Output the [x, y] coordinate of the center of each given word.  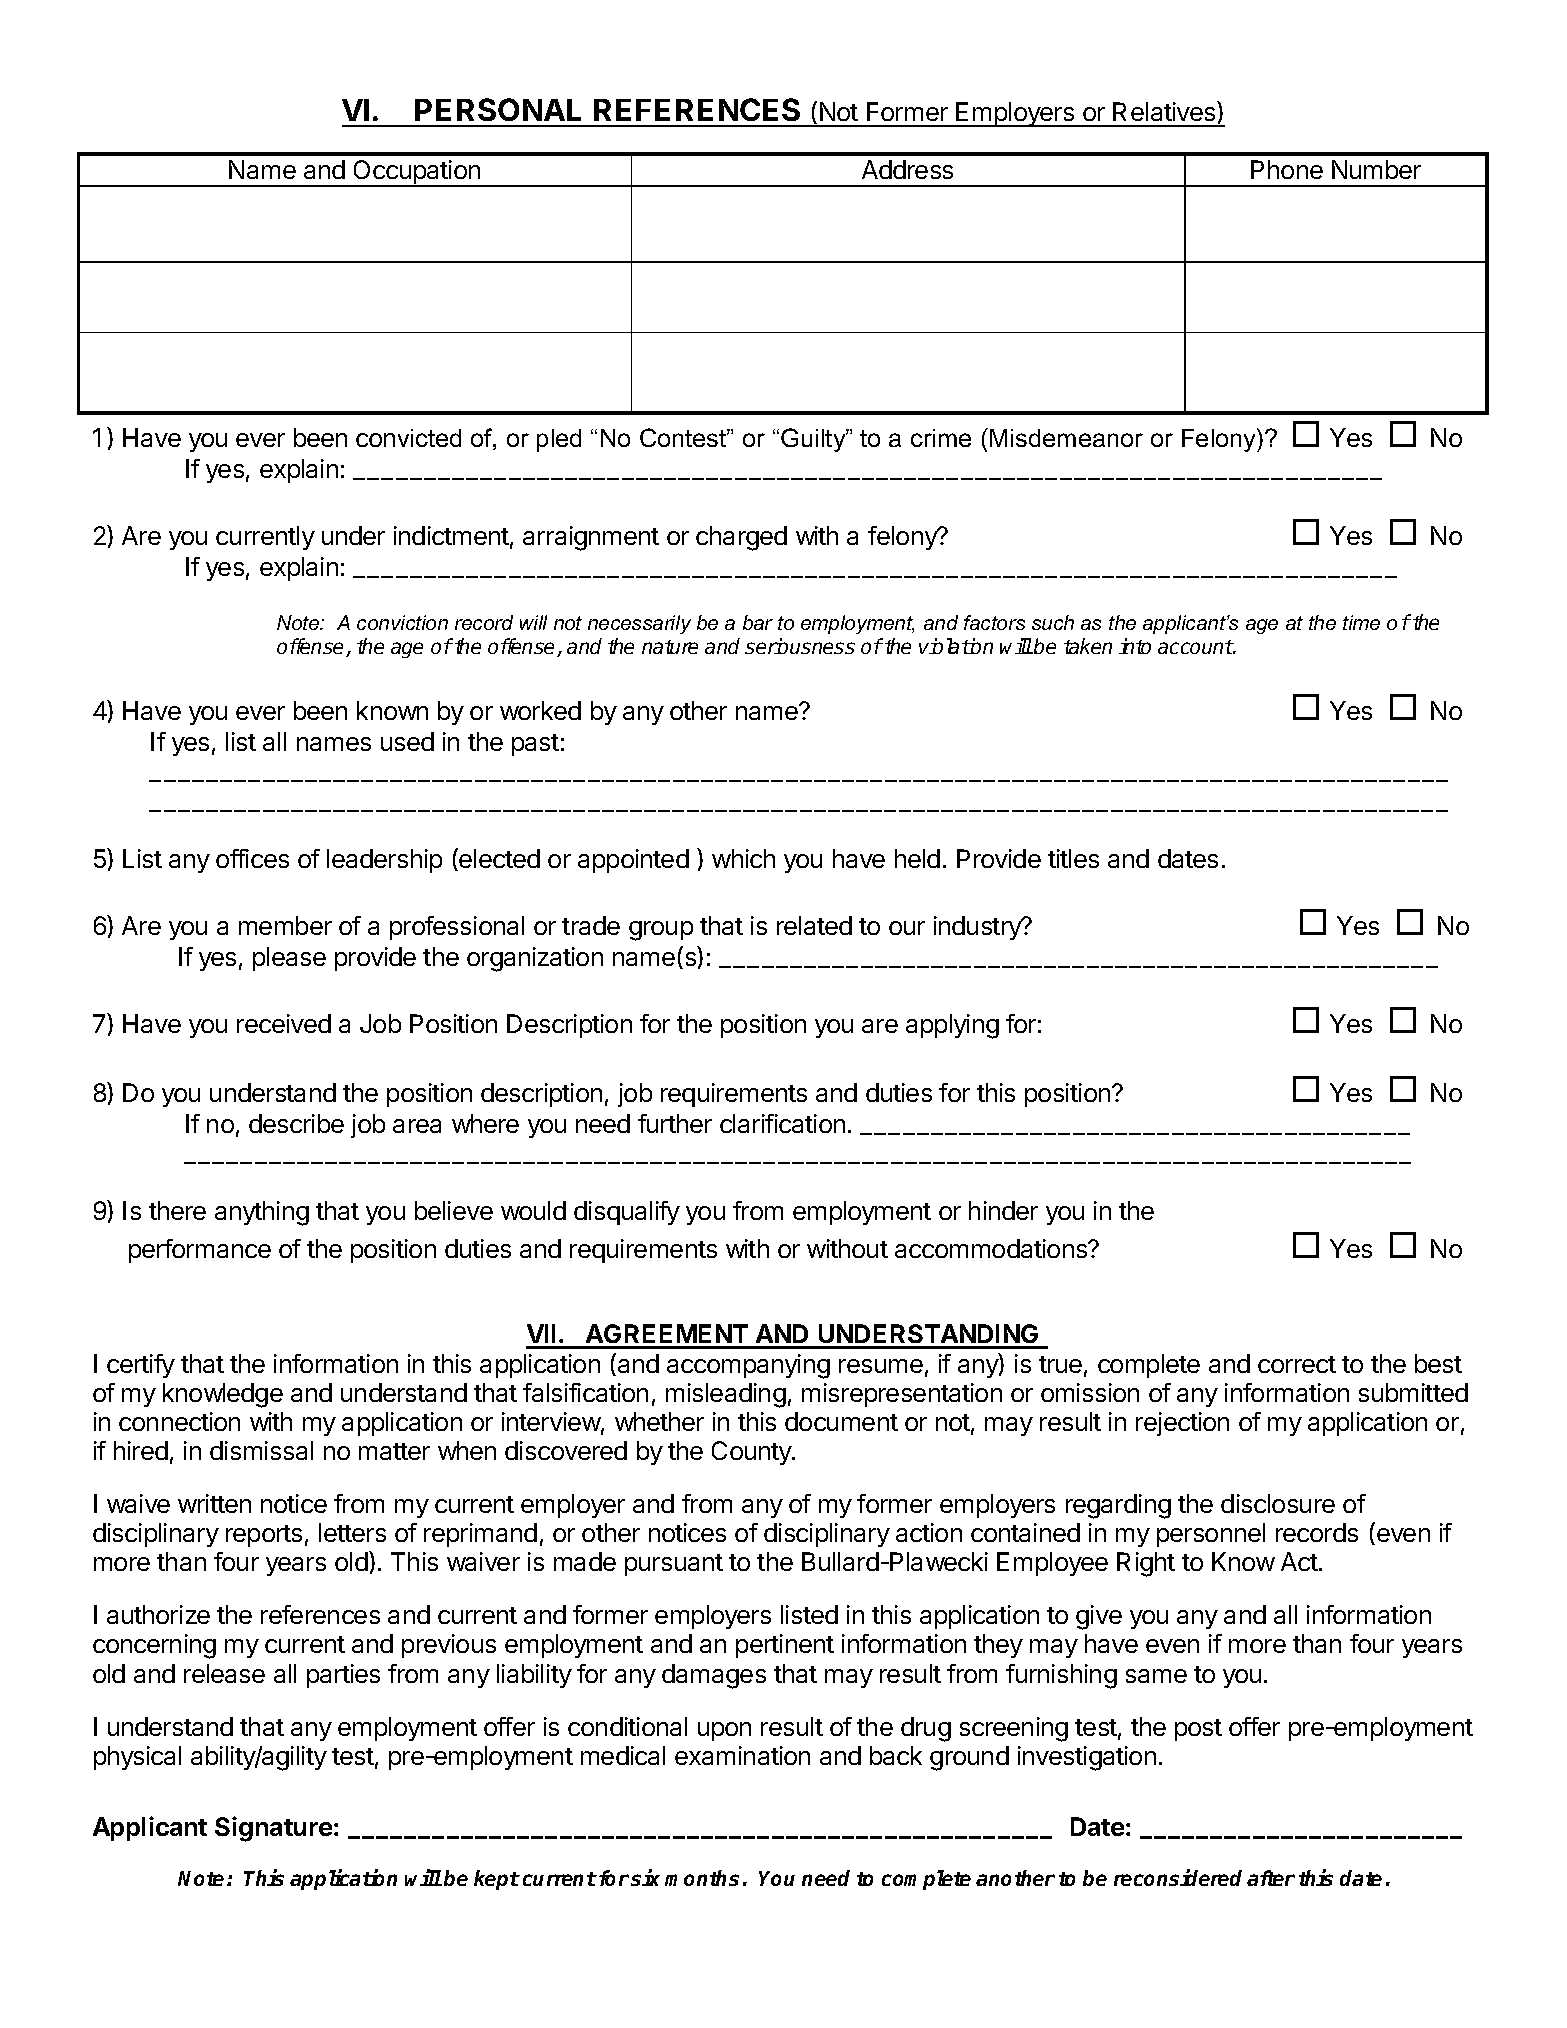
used [407, 741]
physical [137, 1758]
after [1271, 1878]
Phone [1287, 169]
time [1361, 622]
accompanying [748, 1366]
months [702, 1878]
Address [907, 169]
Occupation [417, 173]
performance [200, 1251]
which [743, 858]
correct [1297, 1364]
